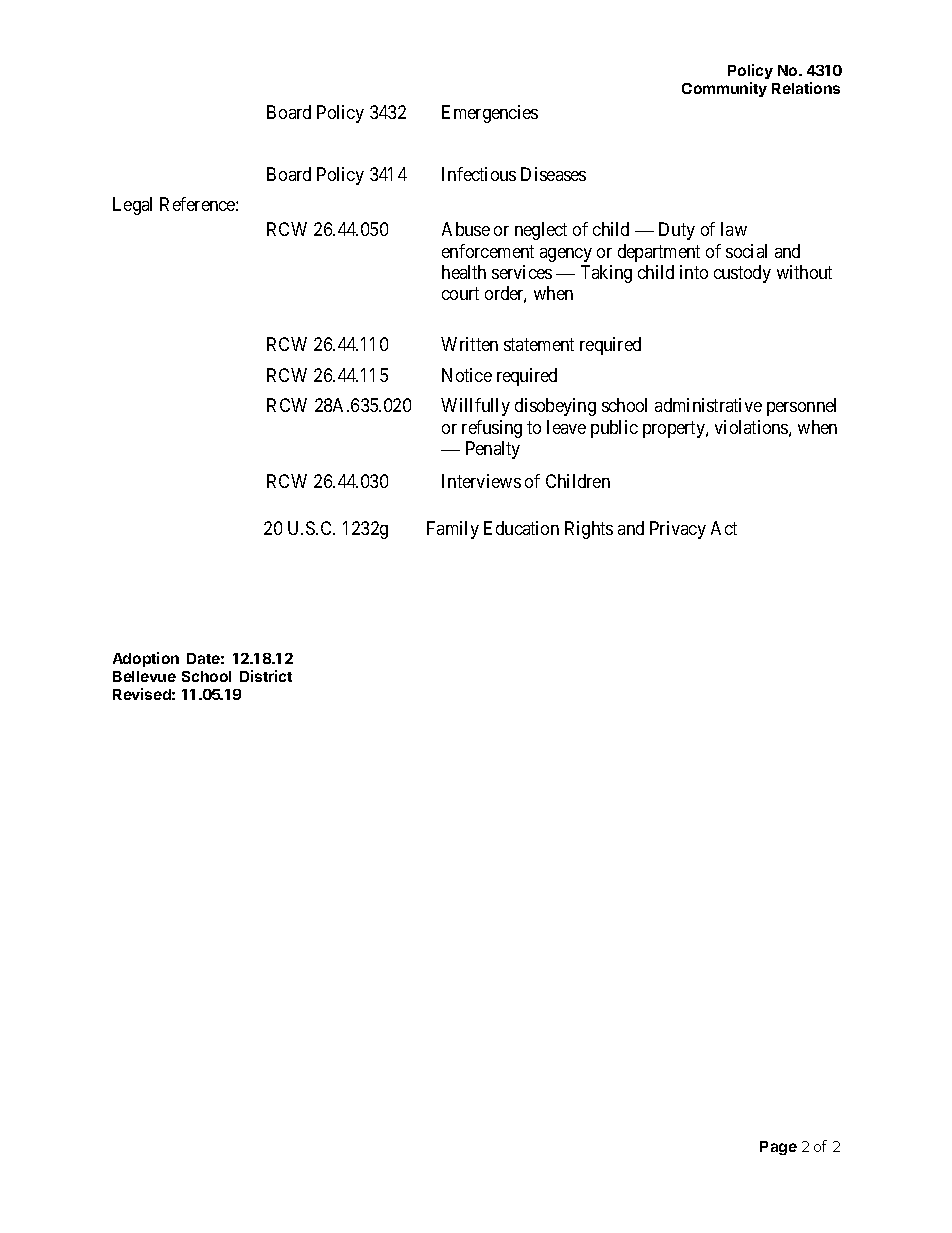 The height and width of the screenshot is (1233, 952). Describe the element at coordinates (493, 450) in the screenshot. I see `Penalty` at that location.
